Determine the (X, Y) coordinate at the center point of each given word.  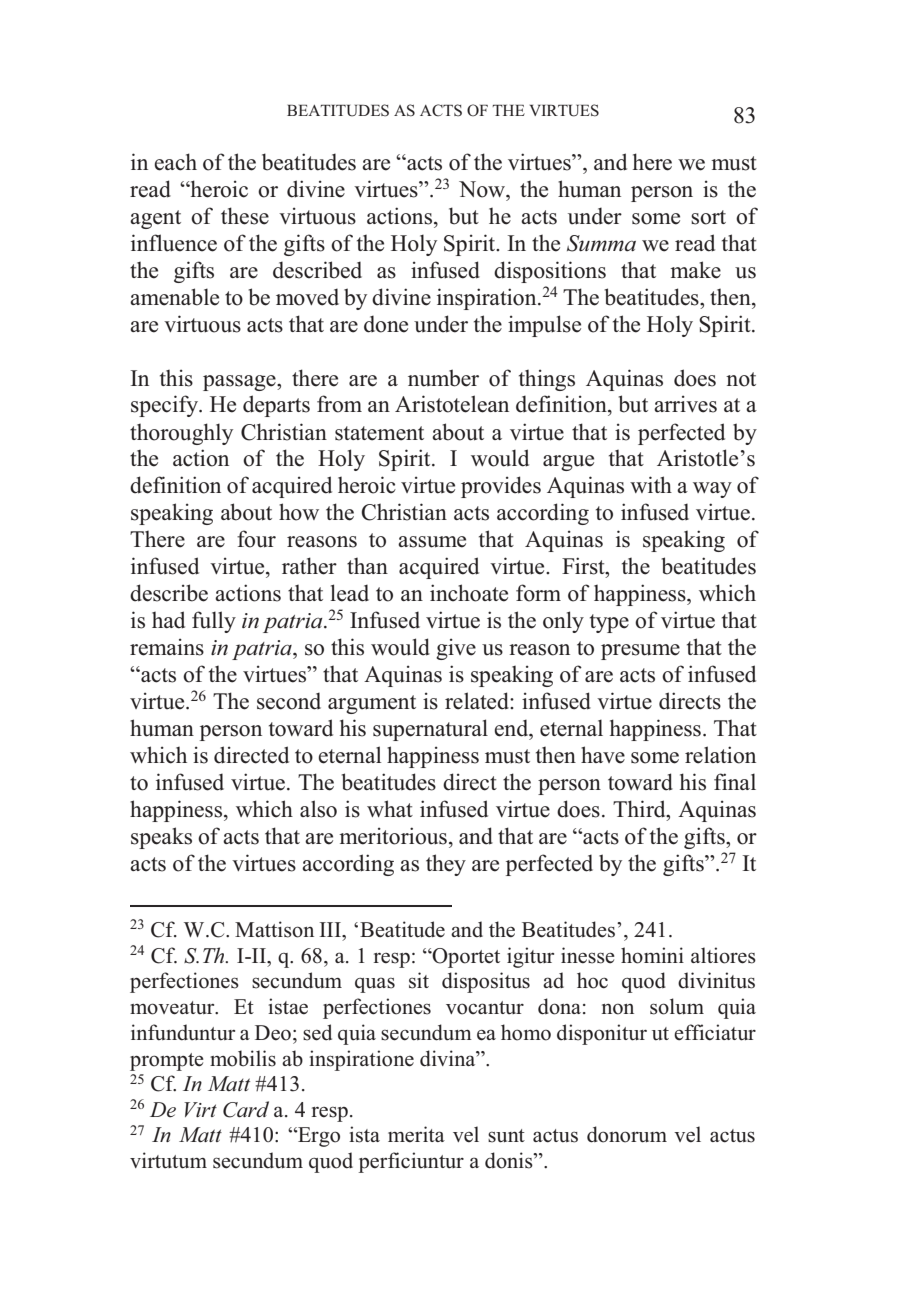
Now (483, 189)
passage (240, 383)
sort (708, 217)
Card (246, 1109)
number (443, 378)
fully (214, 622)
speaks (161, 838)
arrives (685, 404)
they (446, 865)
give (456, 649)
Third (640, 809)
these (245, 216)
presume (640, 652)
